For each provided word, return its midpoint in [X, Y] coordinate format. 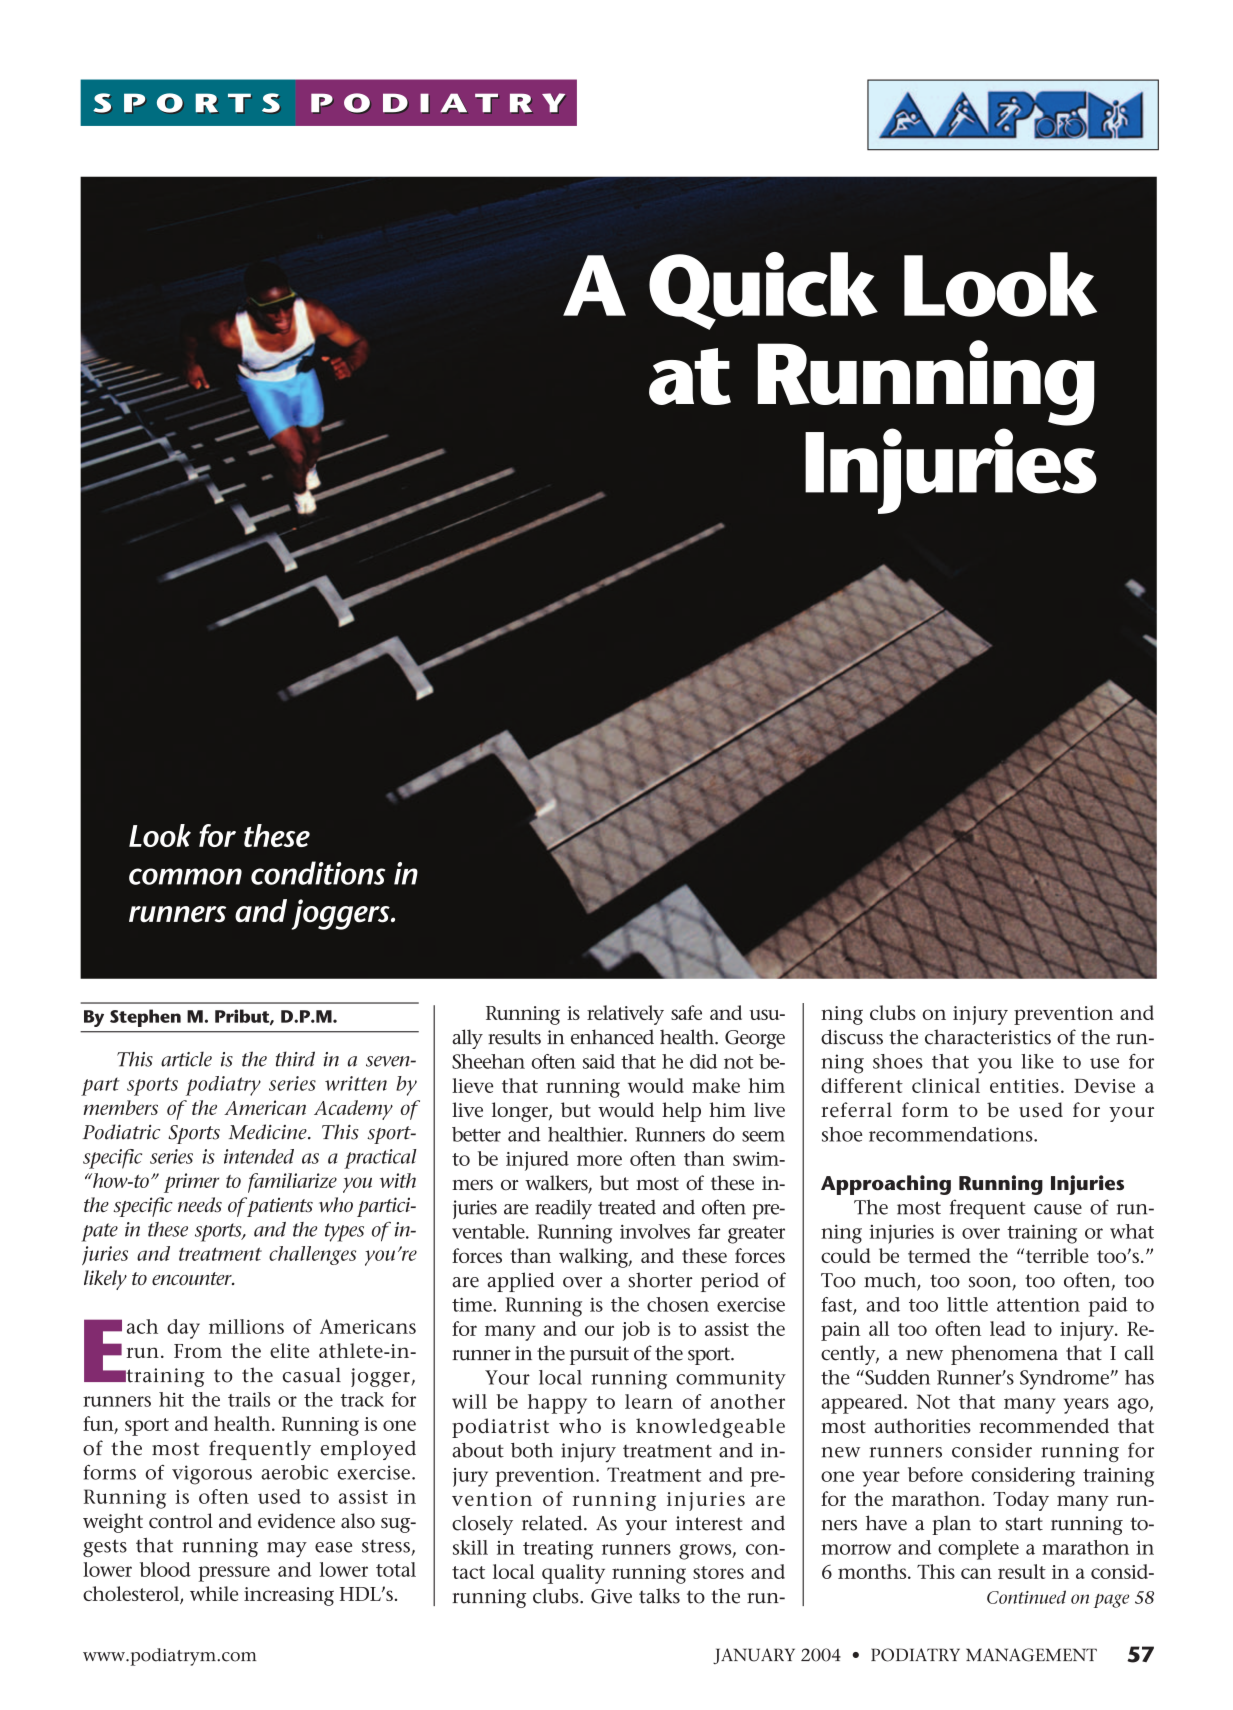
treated [627, 1207]
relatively [625, 1015]
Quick [763, 291]
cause [1058, 1209]
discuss [852, 1037]
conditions [318, 873]
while [214, 1593]
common [185, 876]
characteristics [988, 1037]
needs [200, 1204]
